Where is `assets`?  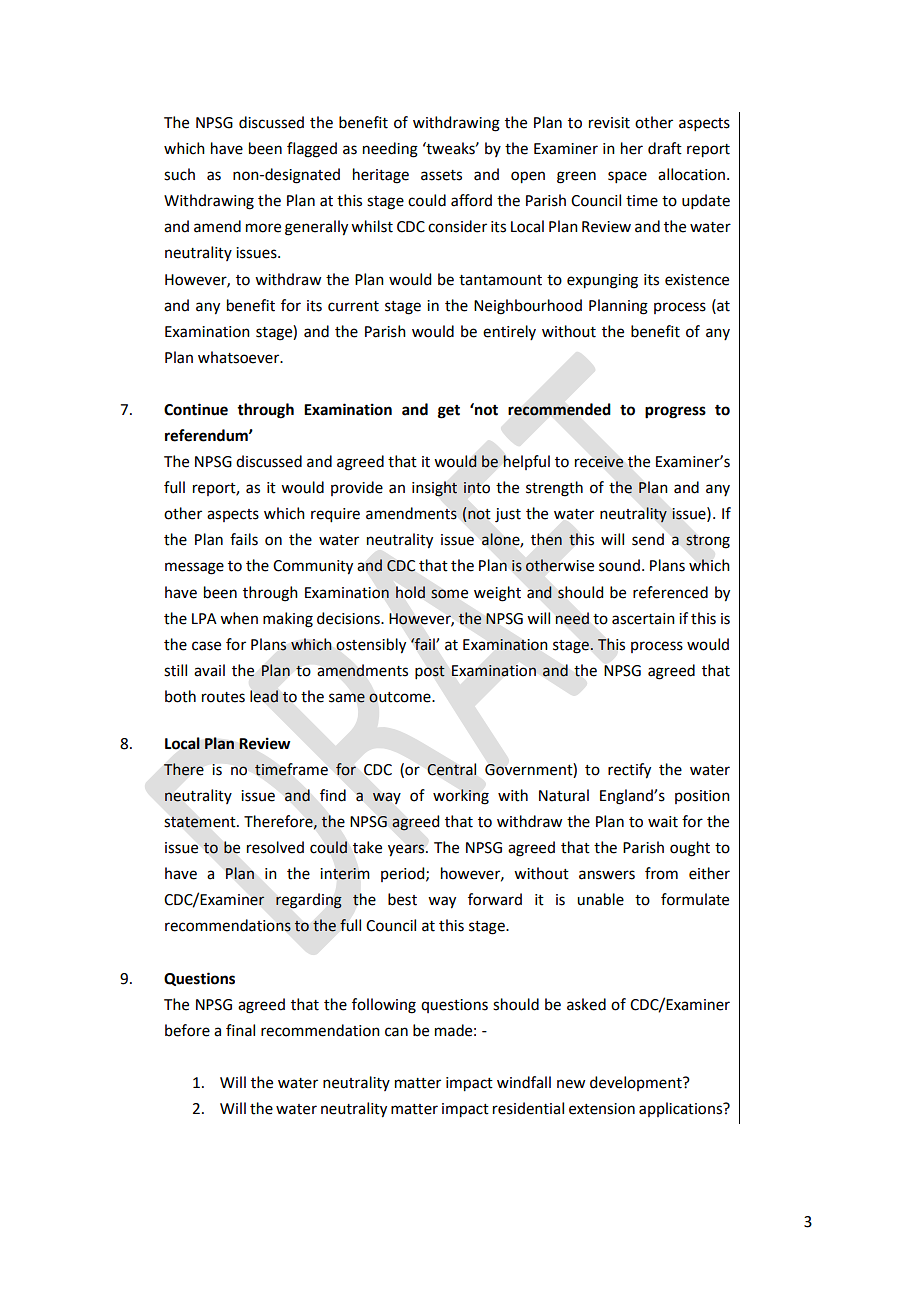 assets is located at coordinates (441, 175).
